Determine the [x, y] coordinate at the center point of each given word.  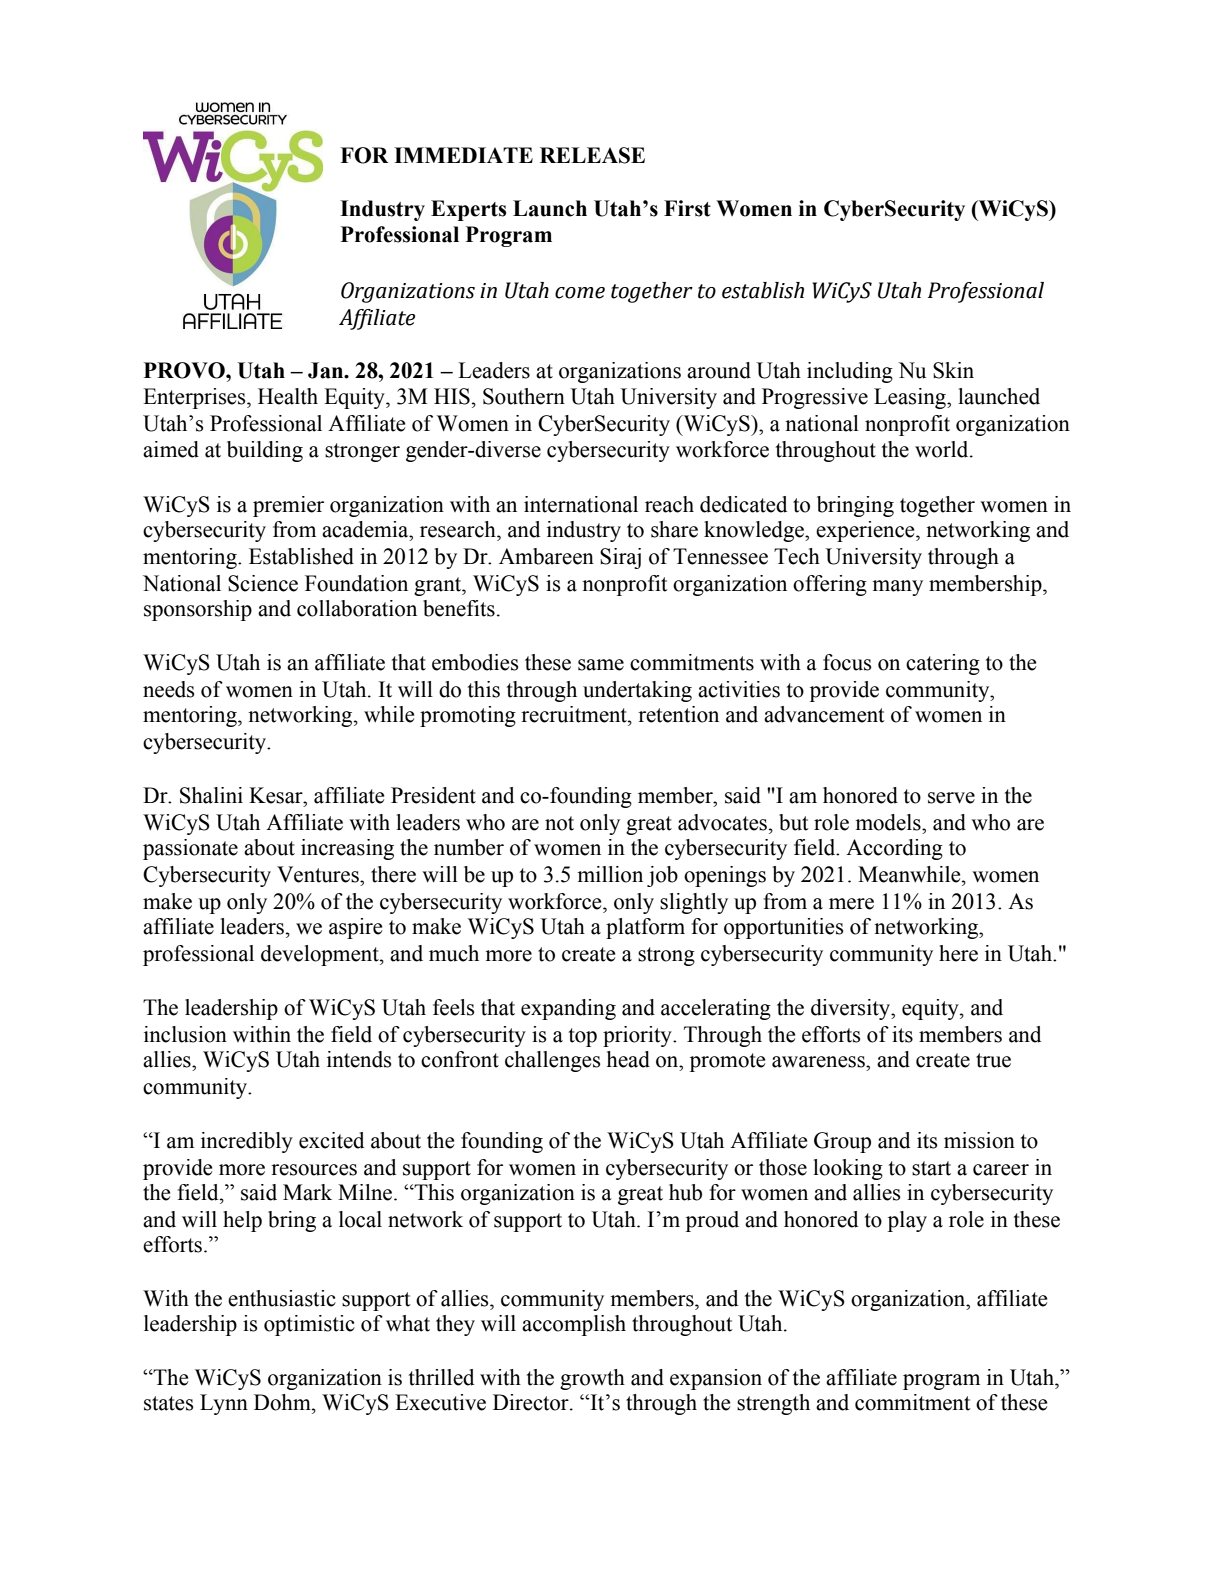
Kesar [277, 795]
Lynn [224, 1404]
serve [951, 798]
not [559, 823]
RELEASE [592, 155]
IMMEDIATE [463, 155]
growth [592, 1379]
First [687, 208]
